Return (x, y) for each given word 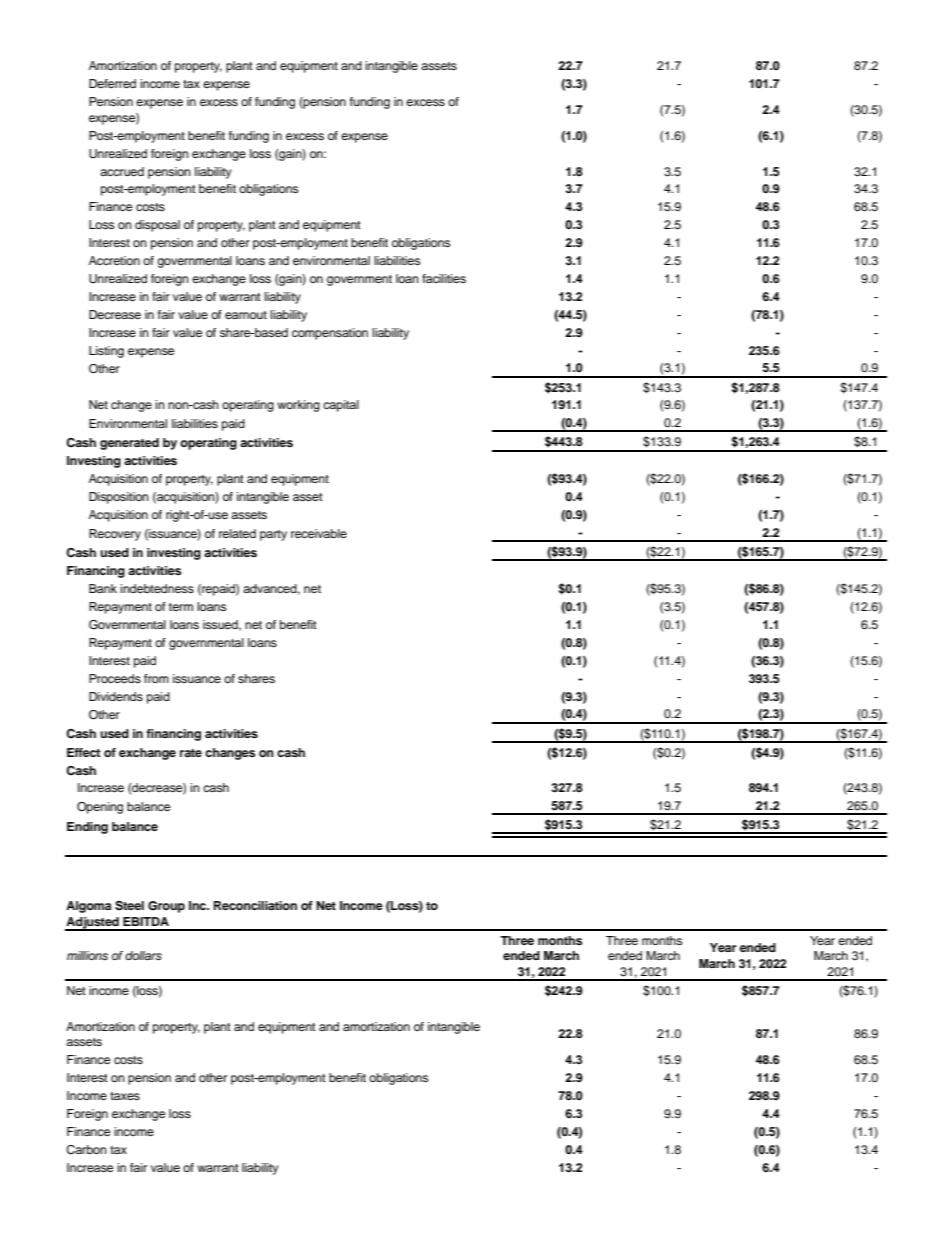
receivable (319, 533)
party (273, 535)
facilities (444, 278)
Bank (103, 588)
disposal (157, 226)
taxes (125, 1096)
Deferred (112, 83)
